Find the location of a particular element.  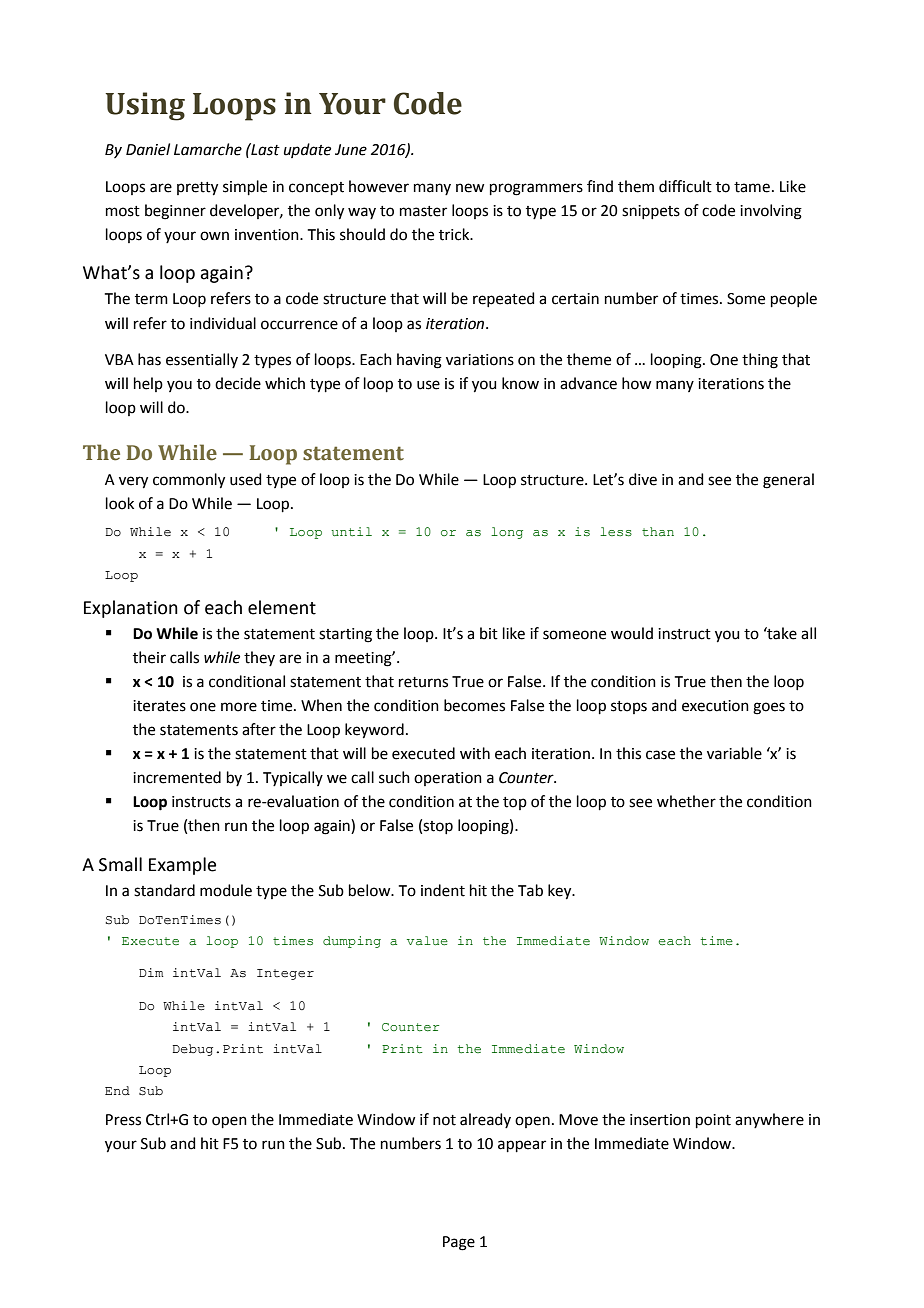

decide is located at coordinates (238, 383).
